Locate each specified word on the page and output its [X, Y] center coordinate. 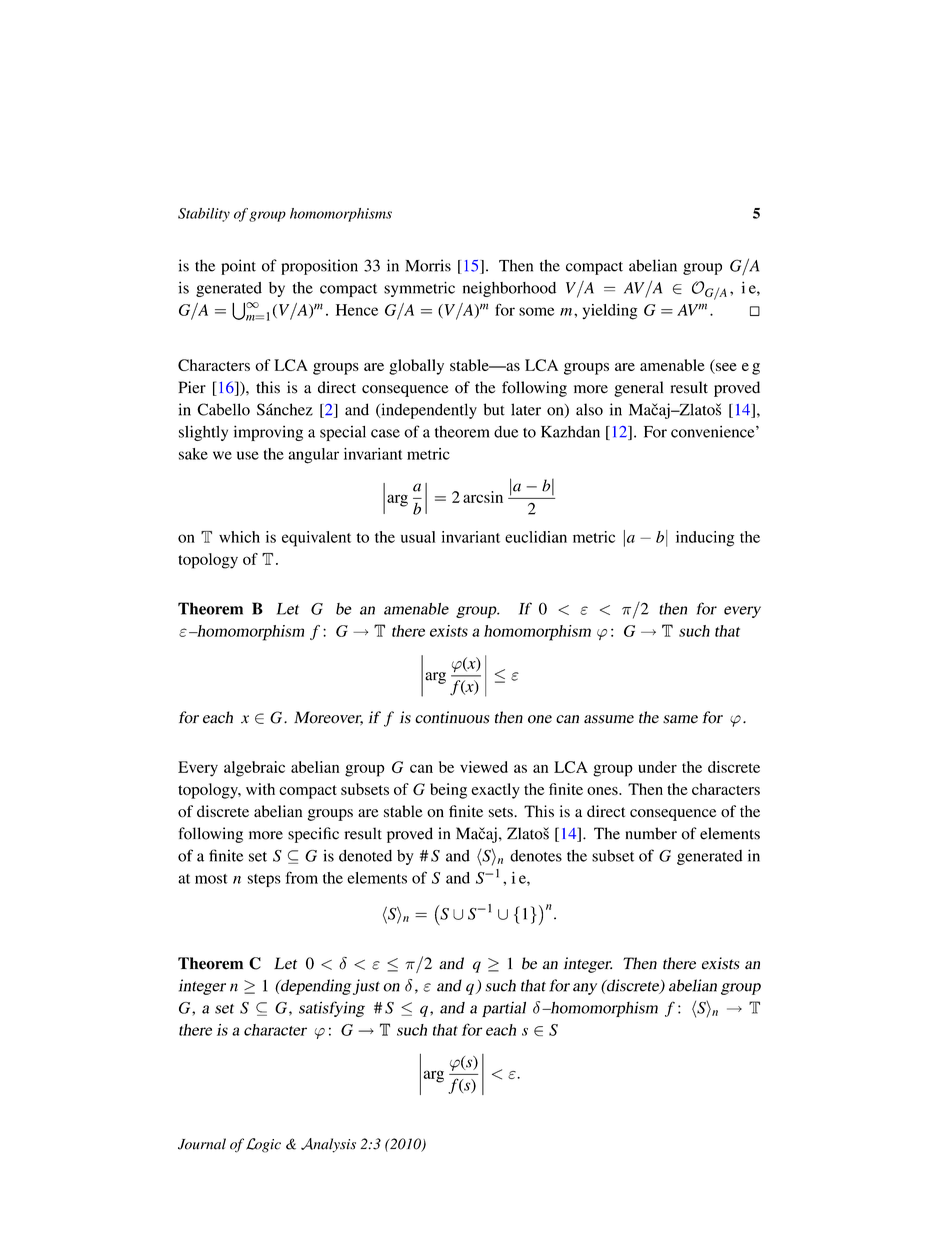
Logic [263, 1145]
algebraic [254, 769]
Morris [428, 265]
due [506, 432]
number [651, 833]
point [238, 267]
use [248, 455]
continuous [452, 717]
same [680, 719]
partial [504, 1009]
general [638, 389]
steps [264, 880]
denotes [536, 856]
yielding [609, 312]
